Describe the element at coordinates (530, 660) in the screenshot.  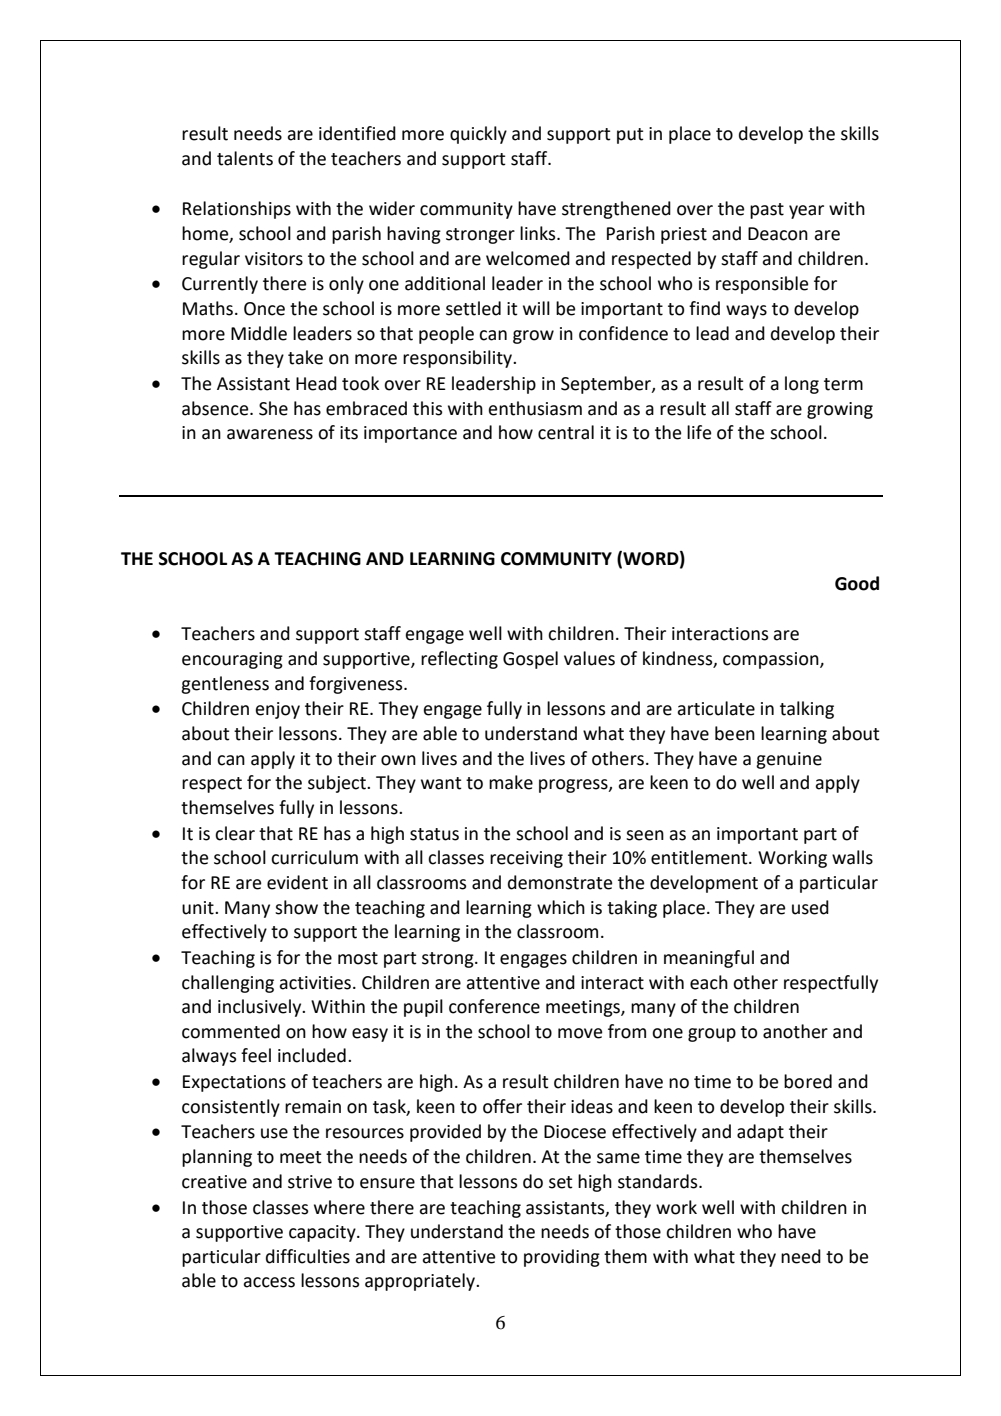
I see `Gospel` at that location.
